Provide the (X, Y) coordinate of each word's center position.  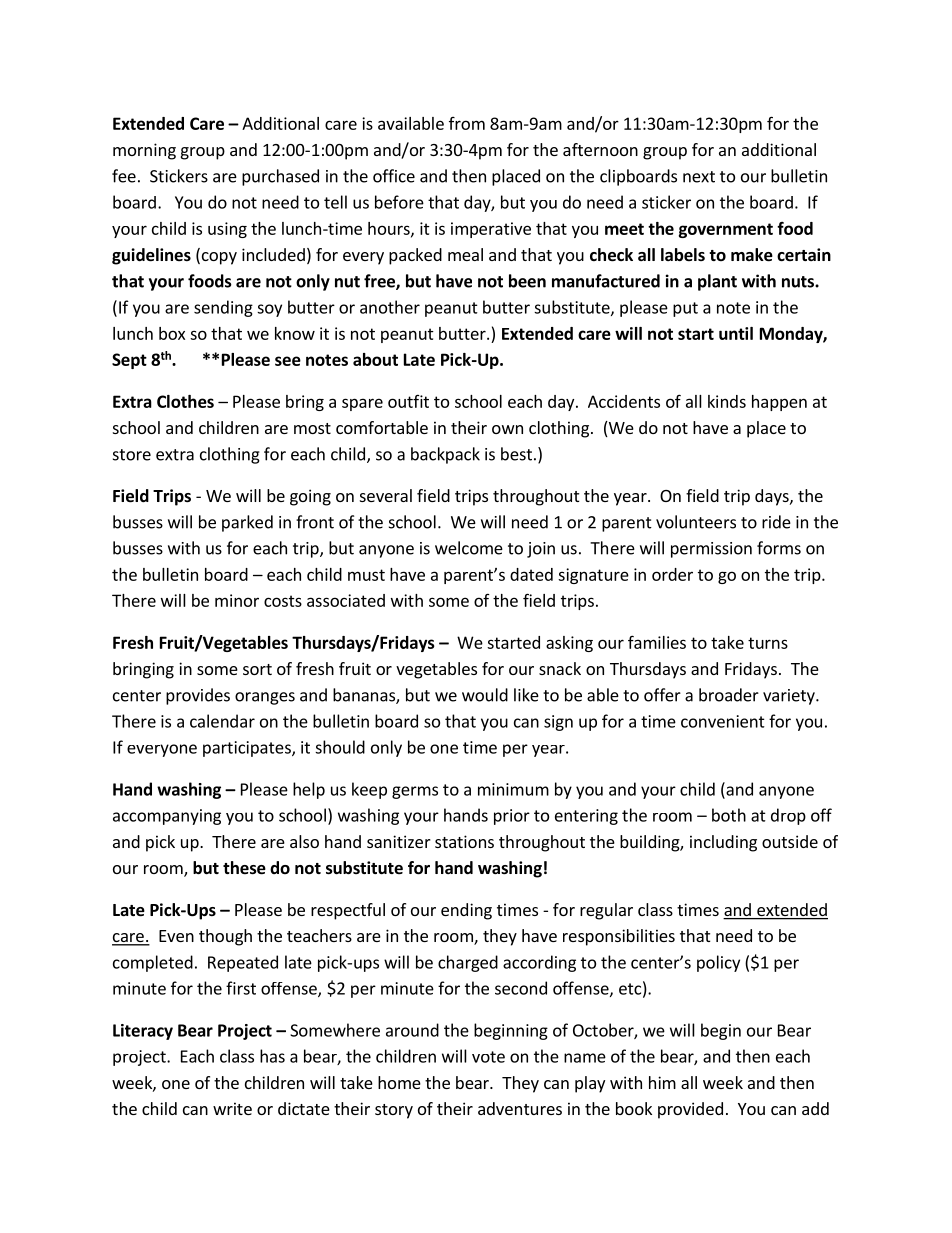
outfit (408, 401)
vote (488, 1057)
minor (237, 600)
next (699, 177)
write (232, 1108)
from (467, 123)
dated (531, 574)
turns (768, 643)
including (723, 843)
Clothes (185, 401)
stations (464, 841)
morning (144, 151)
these (244, 868)
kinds (727, 401)
